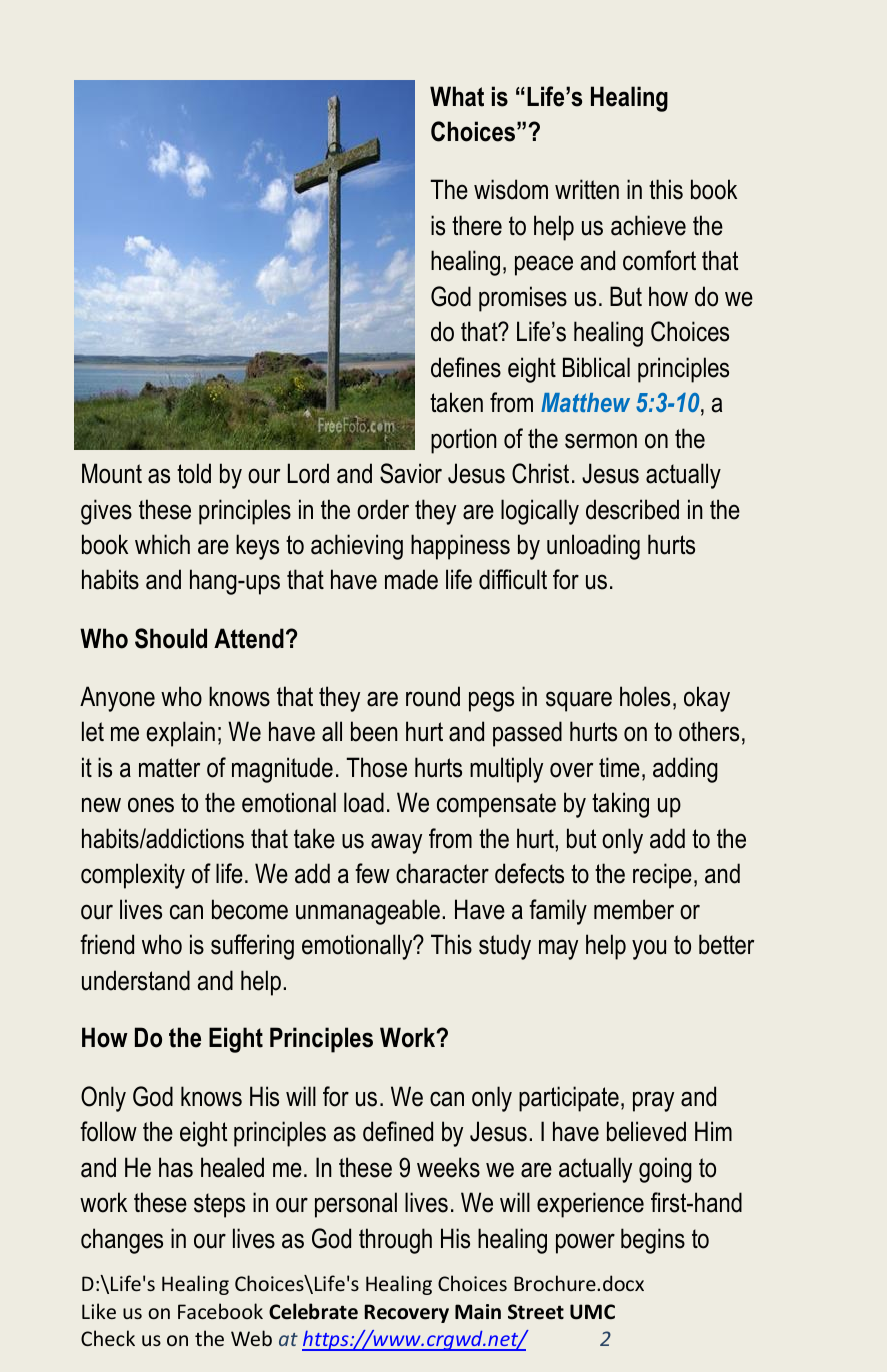 The image size is (887, 1372). Describe the element at coordinates (587, 189) in the screenshot. I see `written` at that location.
